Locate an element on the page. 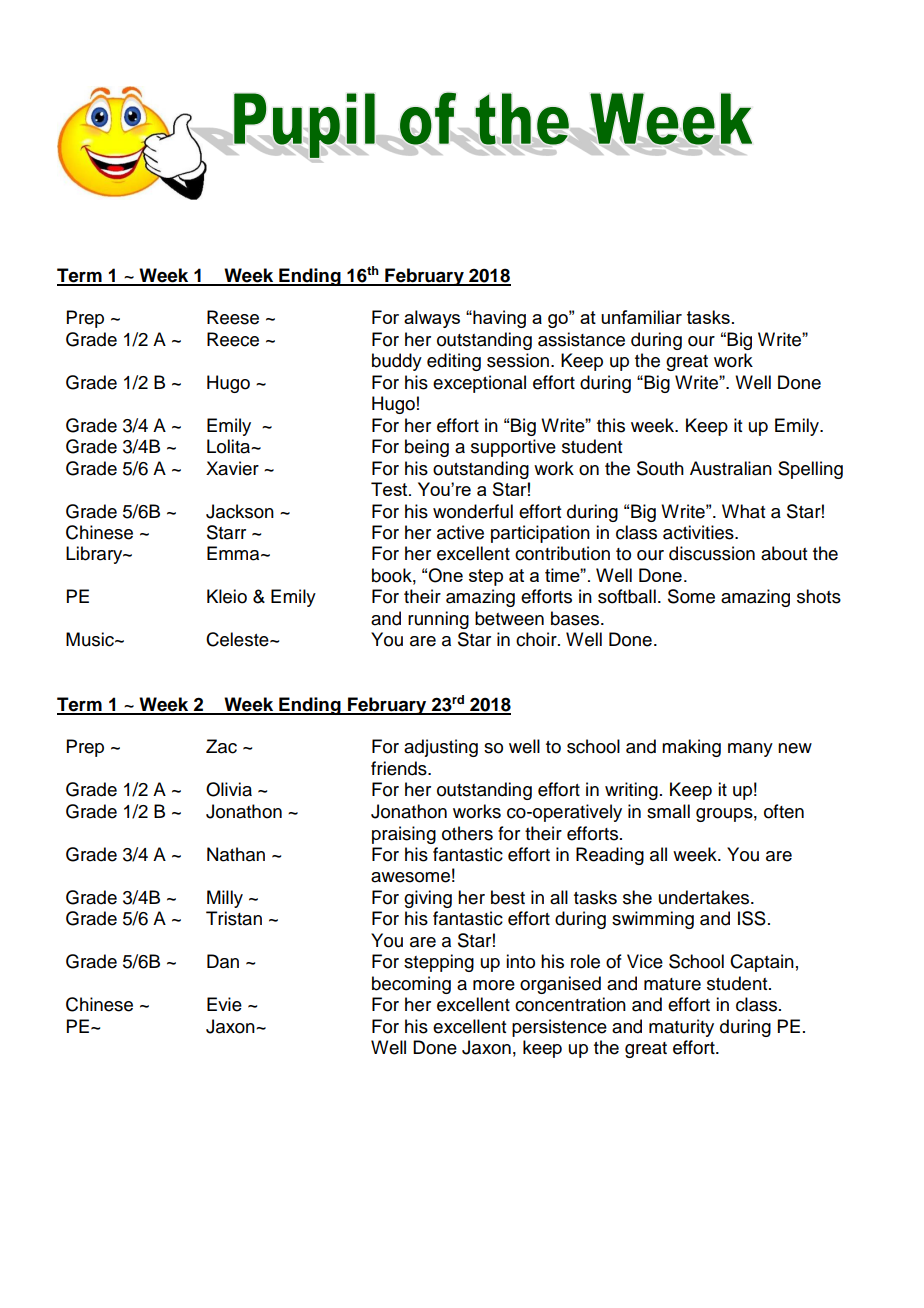  Zac is located at coordinates (221, 746).
